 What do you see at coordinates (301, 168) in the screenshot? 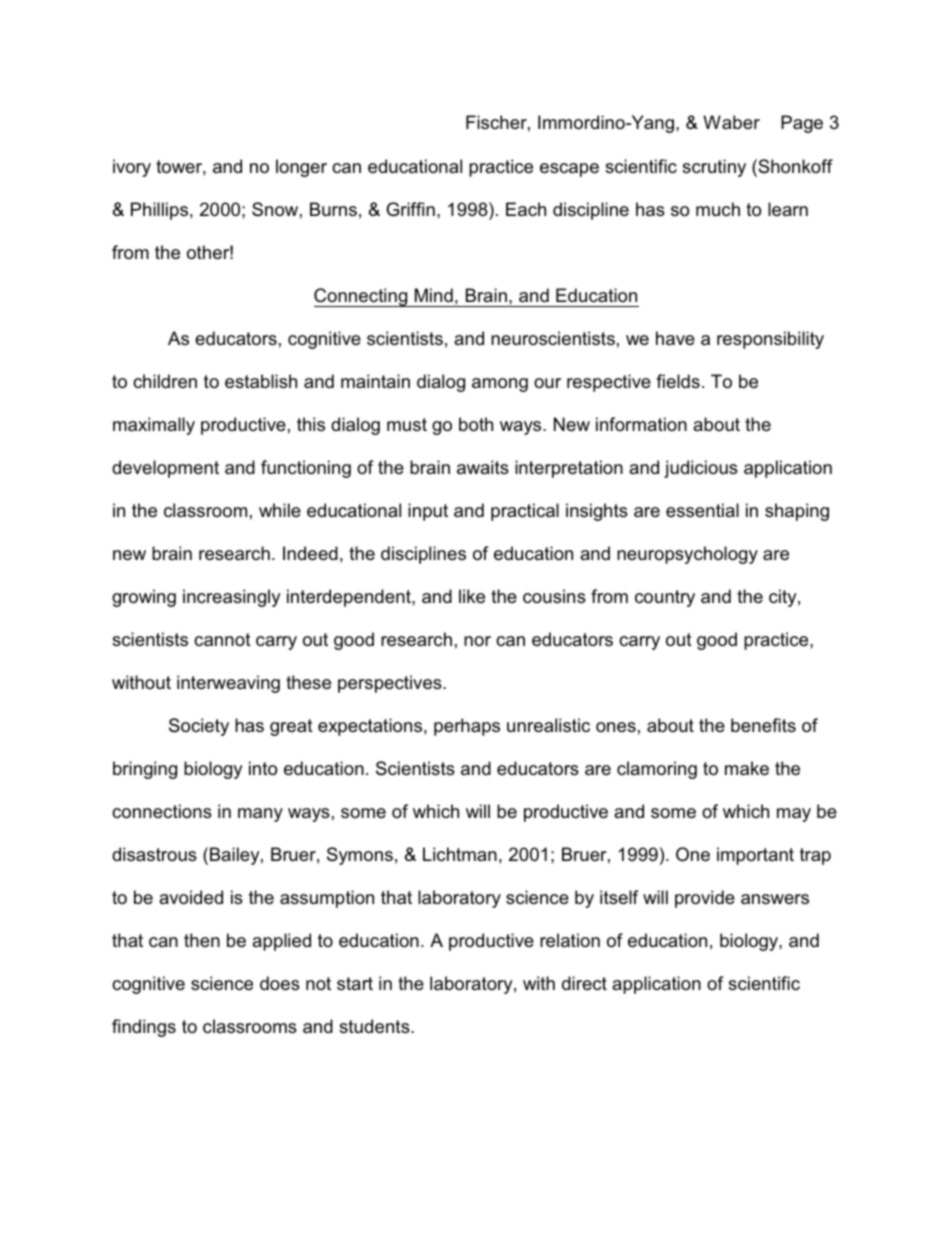
I see `longer` at bounding box center [301, 168].
